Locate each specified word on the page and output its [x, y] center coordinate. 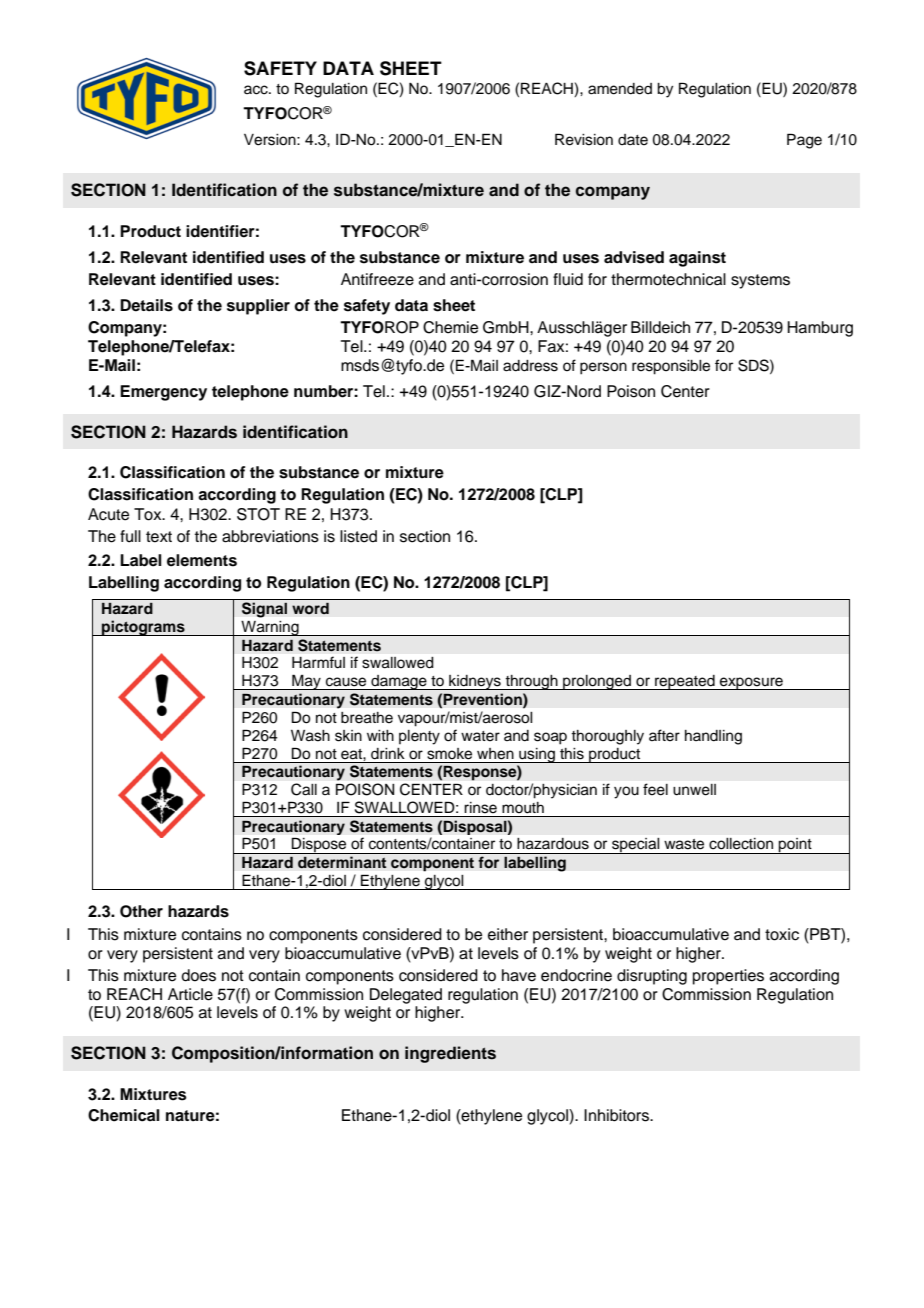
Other [141, 911]
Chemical [124, 1115]
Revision [584, 139]
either [508, 934]
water [480, 736]
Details [146, 305]
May [306, 682]
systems [760, 281]
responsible [671, 367]
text [159, 537]
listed [358, 536]
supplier [258, 307]
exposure [751, 683]
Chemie [450, 327]
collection [741, 843]
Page [804, 141]
